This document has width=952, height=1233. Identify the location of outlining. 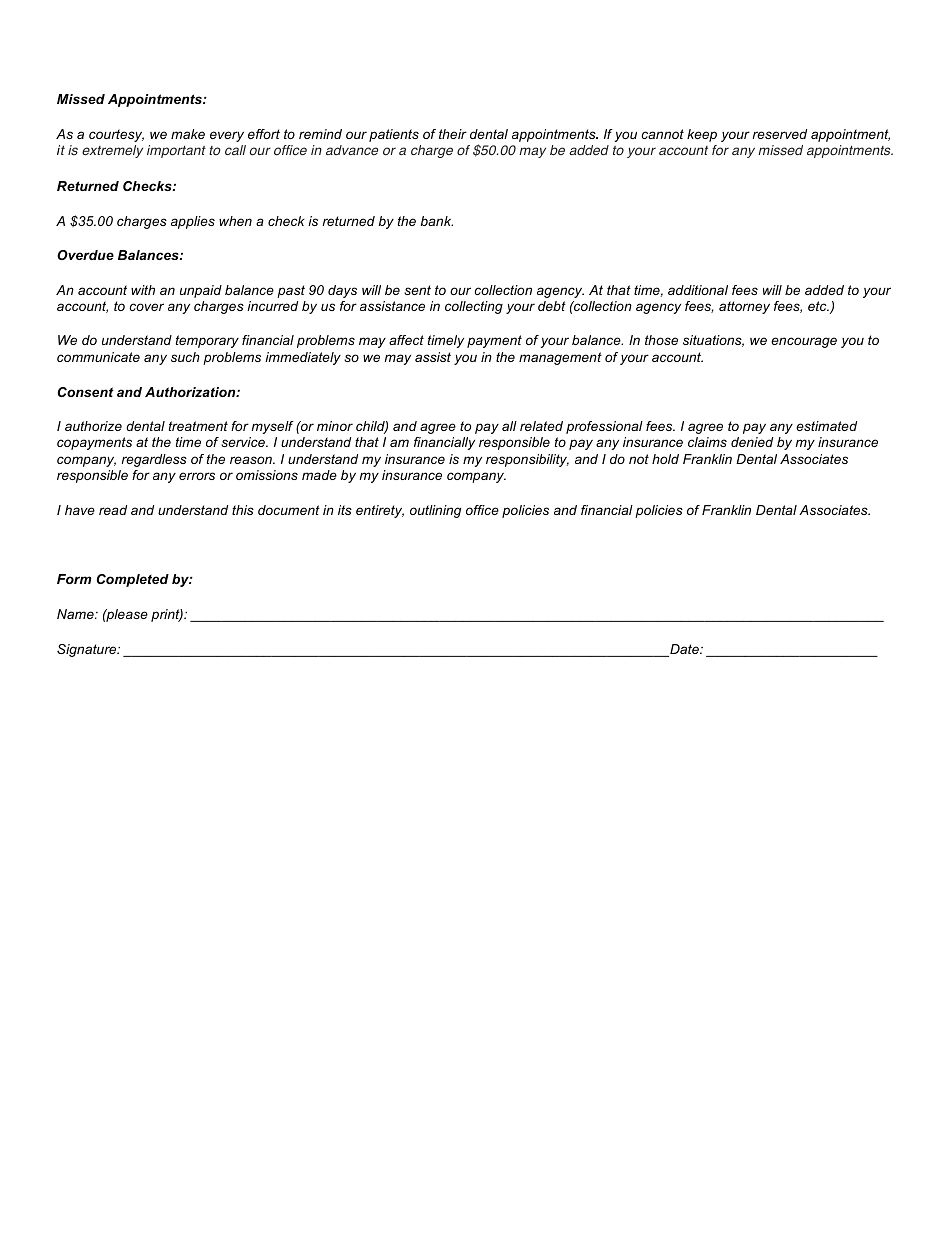
(435, 511).
